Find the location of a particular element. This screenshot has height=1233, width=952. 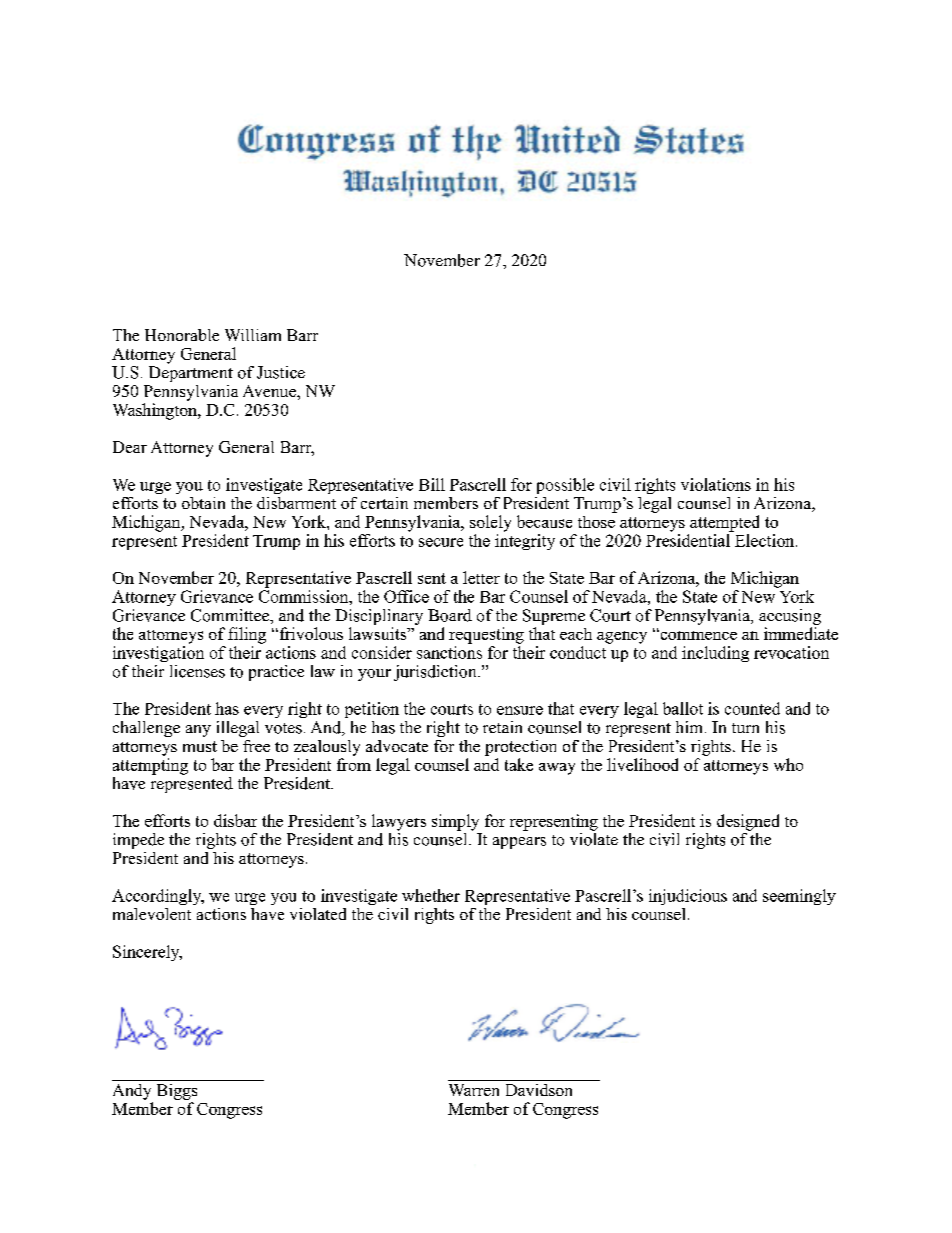

Sincerely is located at coordinates (147, 953).
